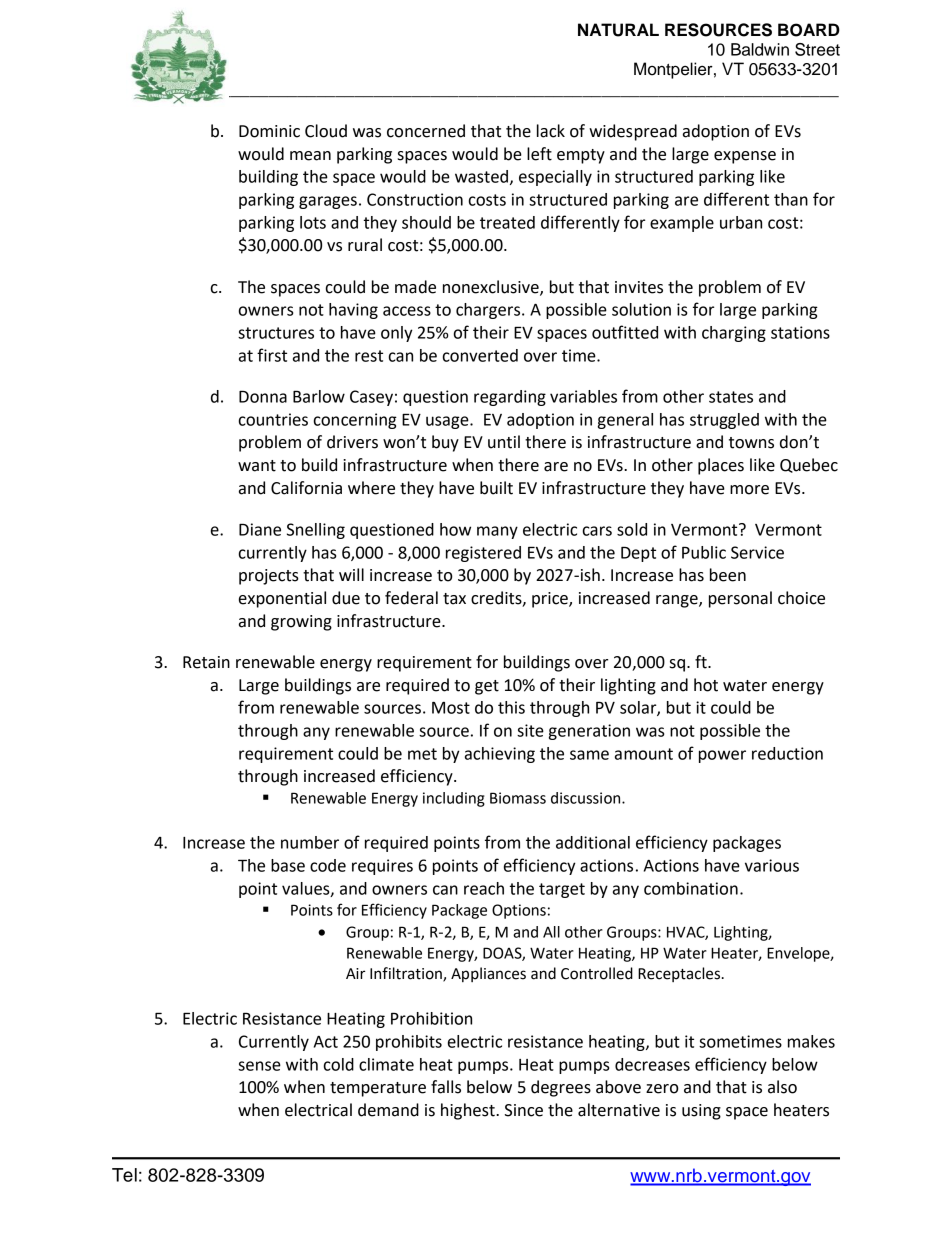 This screenshot has height=1233, width=952. What do you see at coordinates (269, 131) in the screenshot?
I see `Dominic` at bounding box center [269, 131].
